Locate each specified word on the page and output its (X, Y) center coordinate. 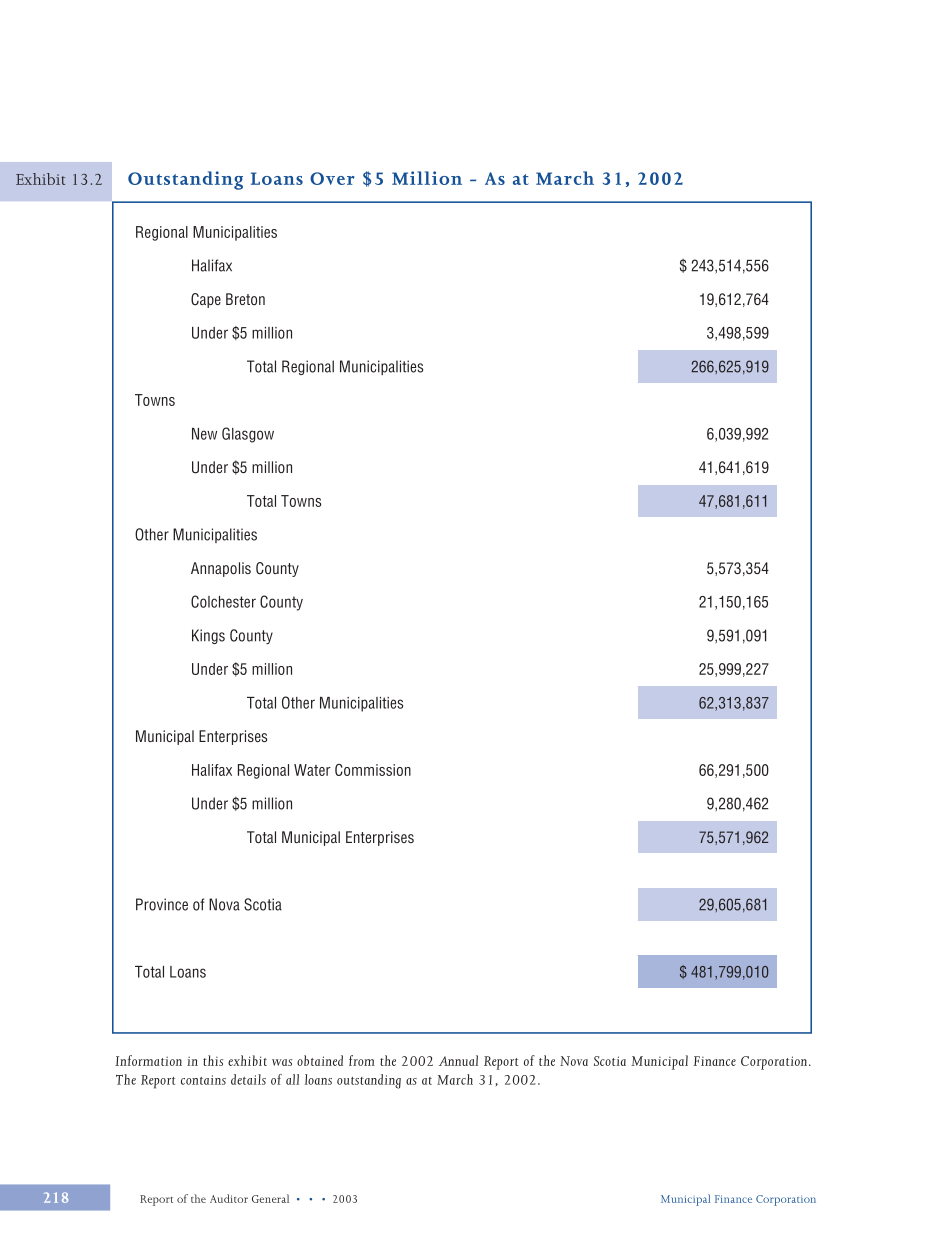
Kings (208, 636)
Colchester (223, 601)
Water (312, 770)
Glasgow (248, 435)
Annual (458, 1060)
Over (332, 178)
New (204, 434)
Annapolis (221, 569)
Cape (206, 300)
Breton (245, 299)
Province (162, 904)
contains (203, 1080)
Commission (373, 770)
